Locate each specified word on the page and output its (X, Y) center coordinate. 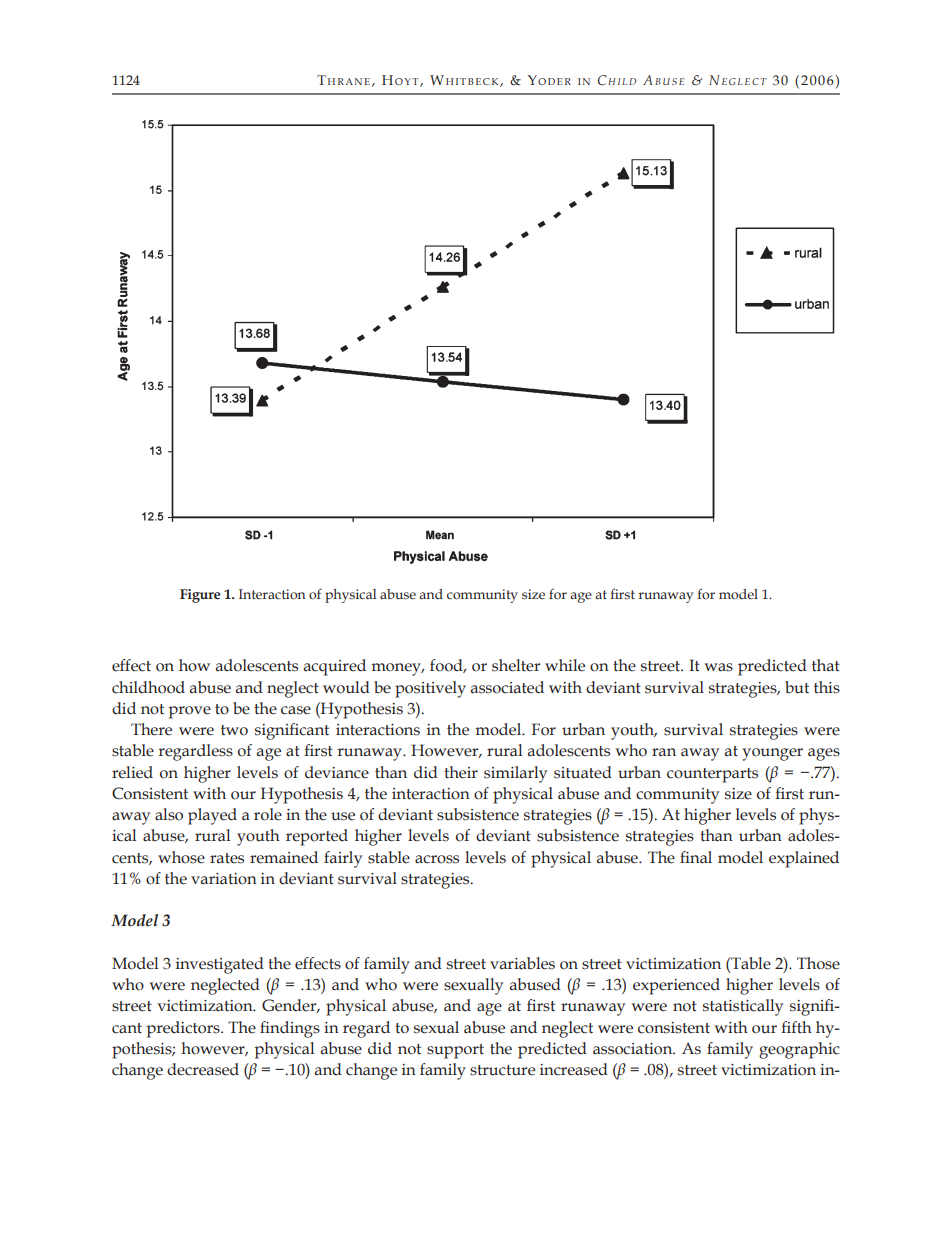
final (696, 857)
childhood (148, 687)
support (455, 1051)
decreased (203, 1069)
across (437, 859)
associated (507, 687)
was (718, 667)
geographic (799, 1050)
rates (227, 858)
